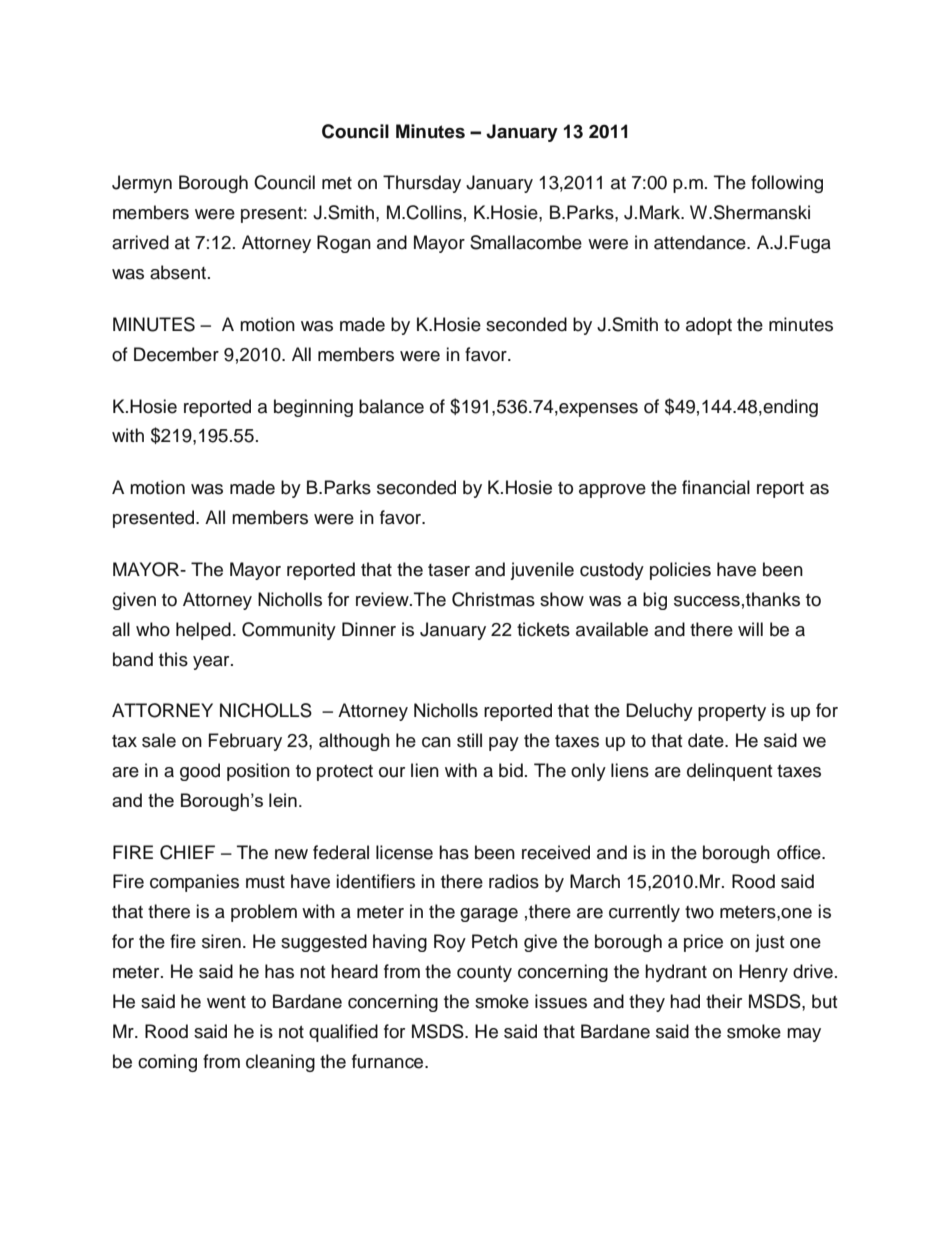 The height and width of the screenshot is (1233, 952). What do you see at coordinates (203, 631) in the screenshot?
I see `helped` at bounding box center [203, 631].
